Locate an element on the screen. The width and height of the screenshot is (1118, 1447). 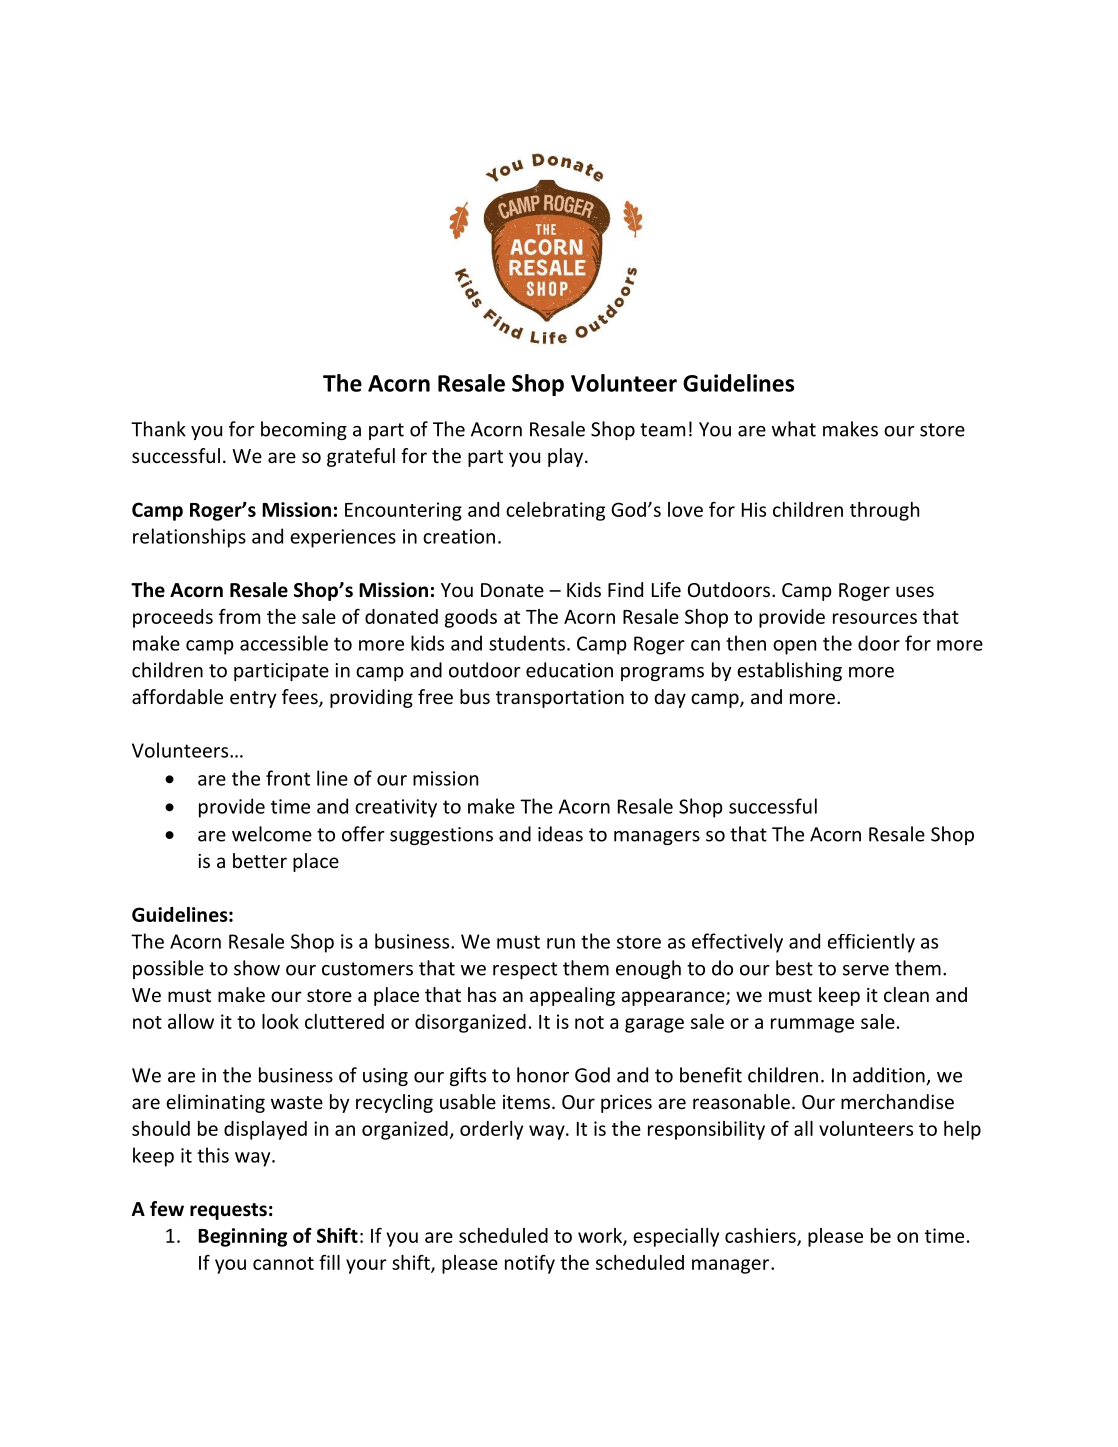
serve is located at coordinates (866, 970).
